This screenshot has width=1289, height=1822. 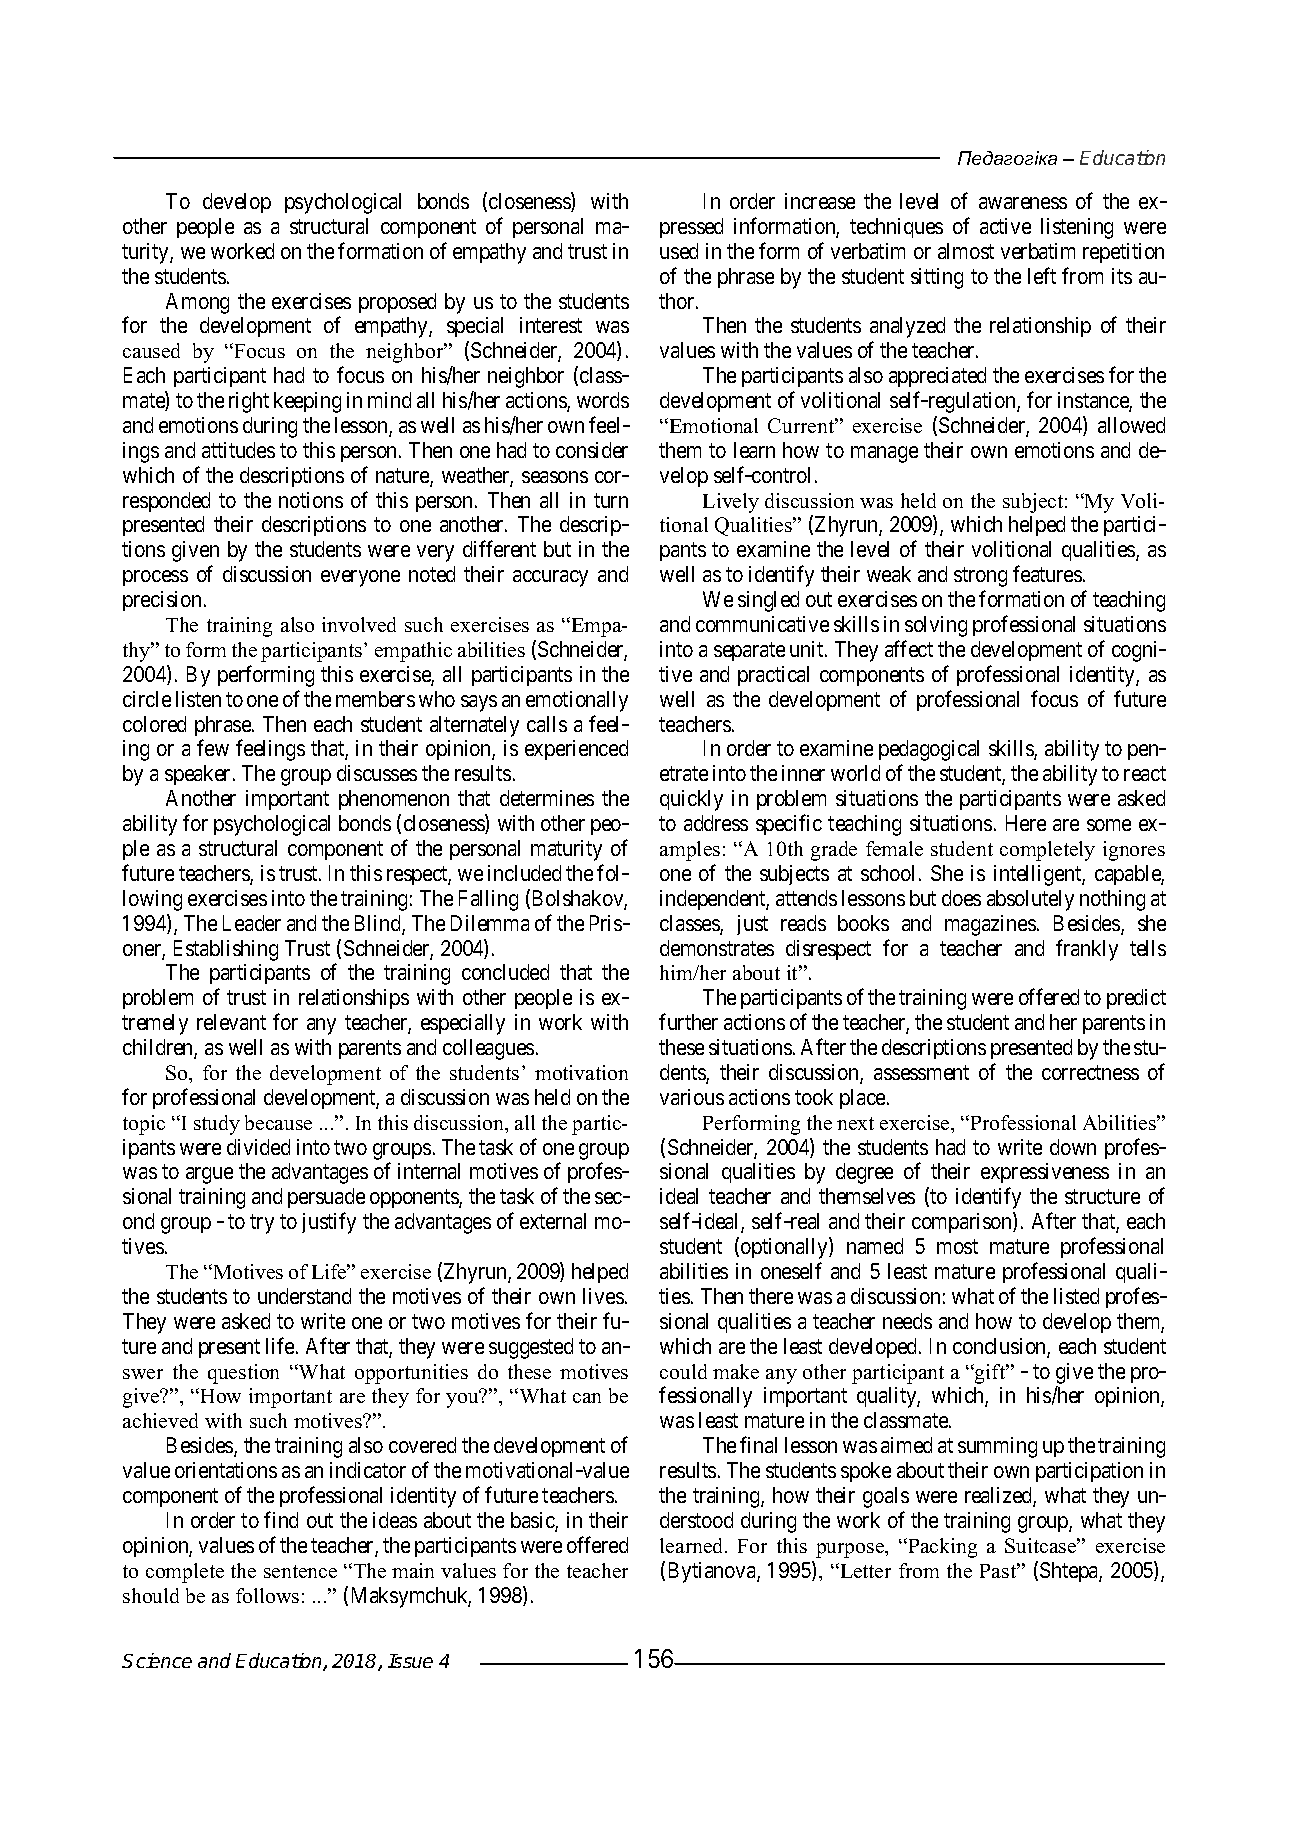 I want to click on Among, so click(x=197, y=303).
